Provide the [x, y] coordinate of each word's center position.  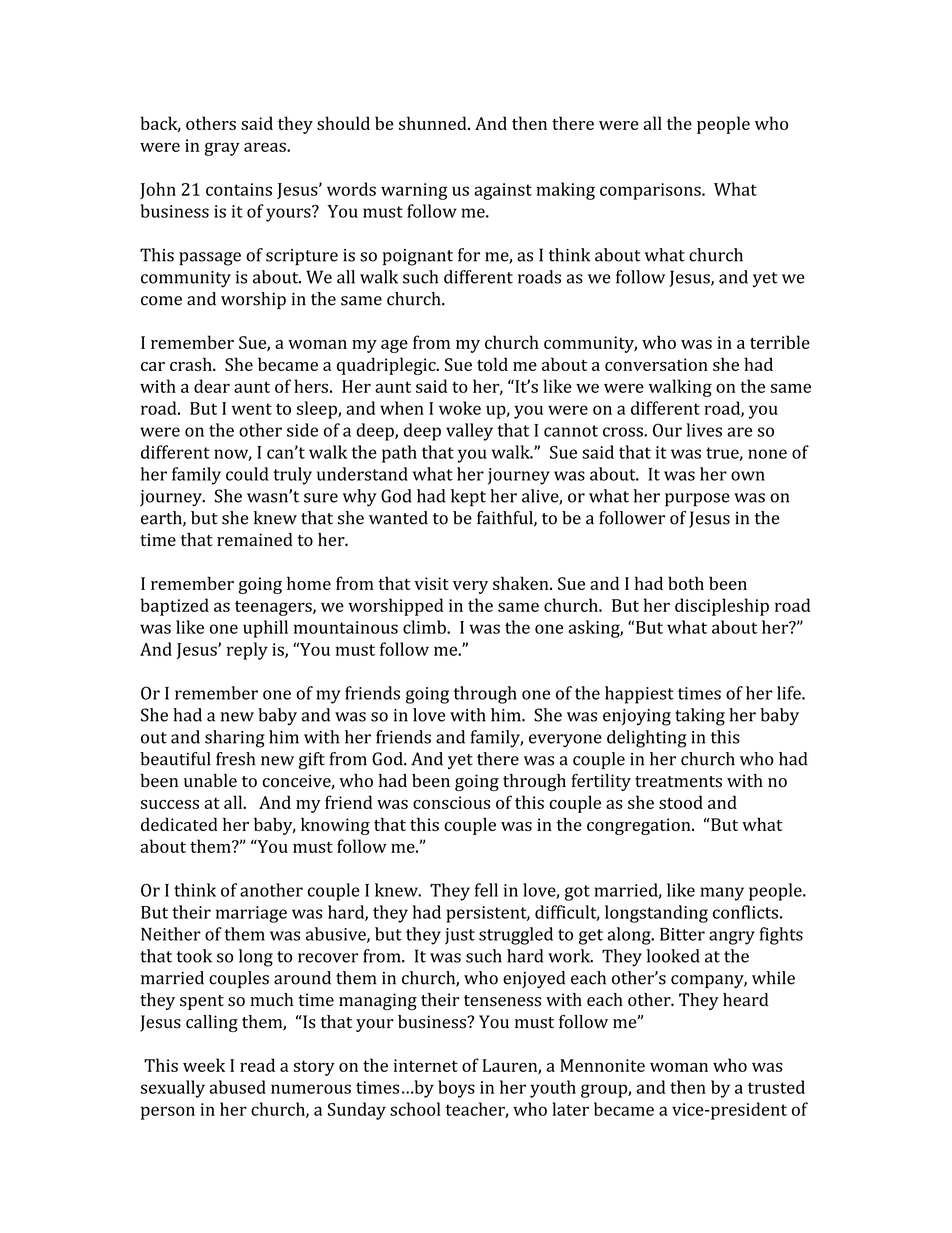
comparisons [651, 191]
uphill [265, 629]
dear [212, 386]
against [503, 191]
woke [460, 408]
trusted [776, 1087]
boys [456, 1089]
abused [238, 1087]
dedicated [179, 824]
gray [222, 149]
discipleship [722, 607]
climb [425, 627]
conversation [656, 364]
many [722, 894]
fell [486, 890]
